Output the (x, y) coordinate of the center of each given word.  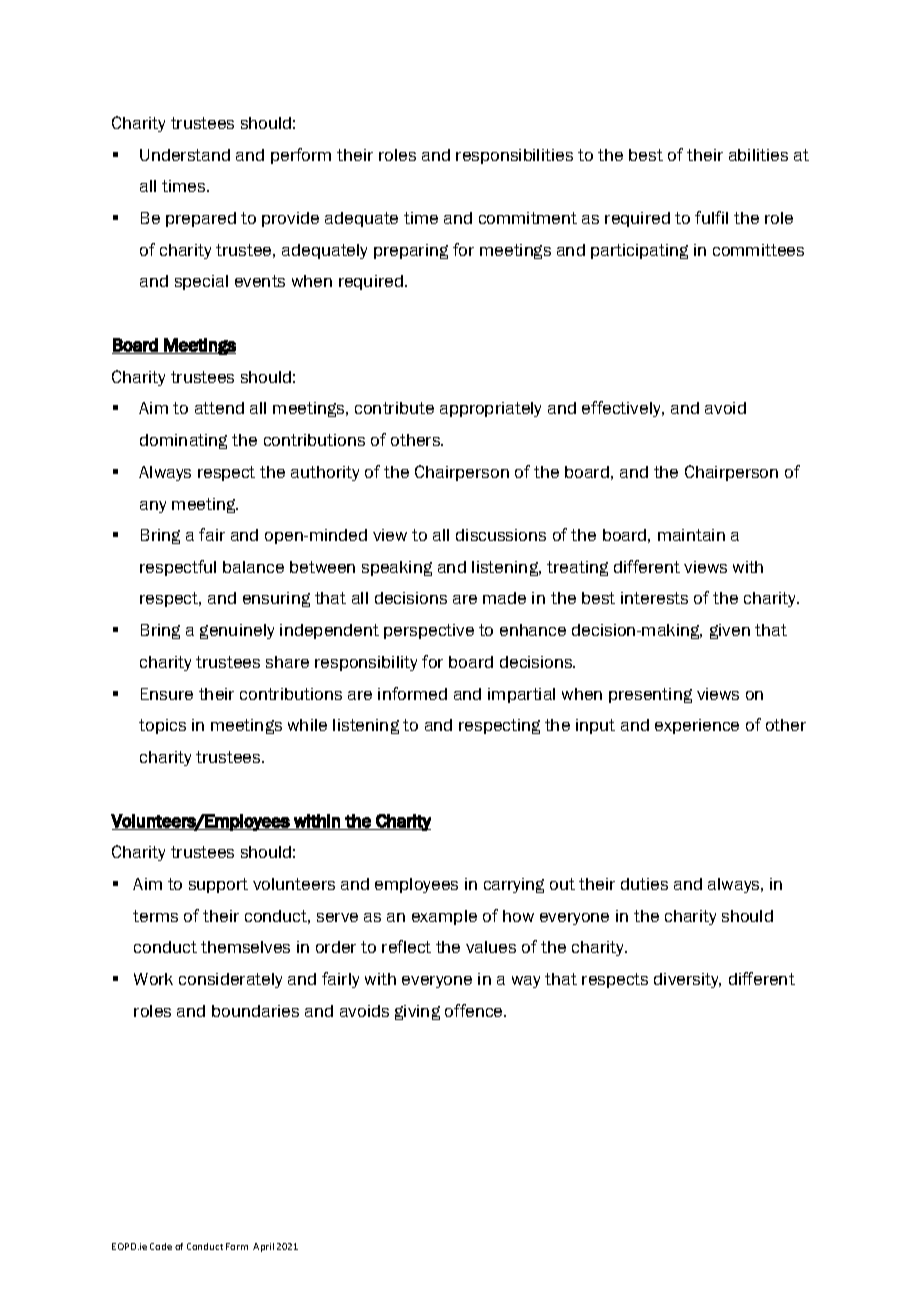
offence (475, 1010)
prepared (201, 219)
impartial (521, 695)
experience (697, 726)
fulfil (711, 217)
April (263, 1247)
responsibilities (514, 156)
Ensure (167, 694)
